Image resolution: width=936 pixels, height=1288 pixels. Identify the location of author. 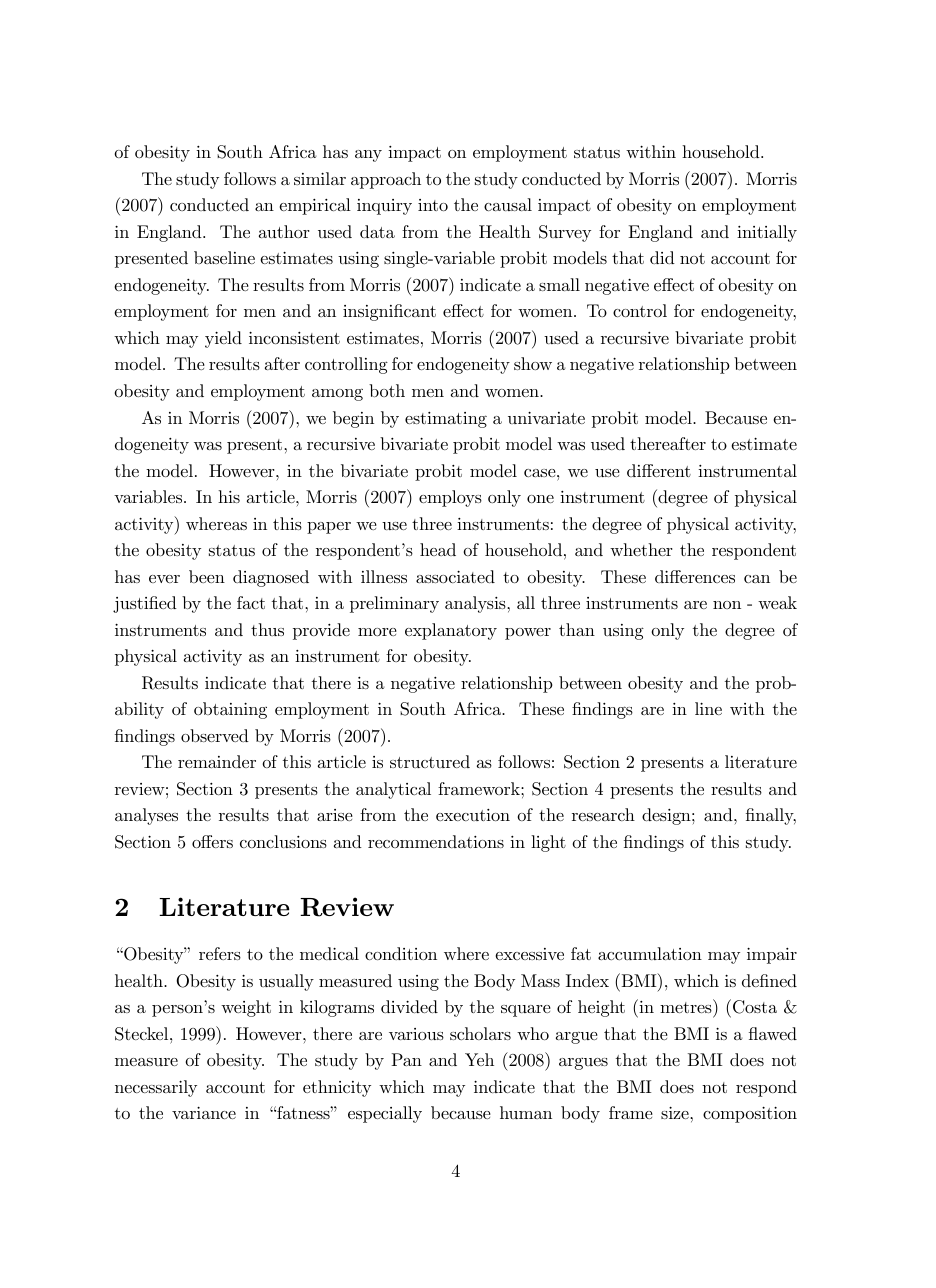
(284, 231).
